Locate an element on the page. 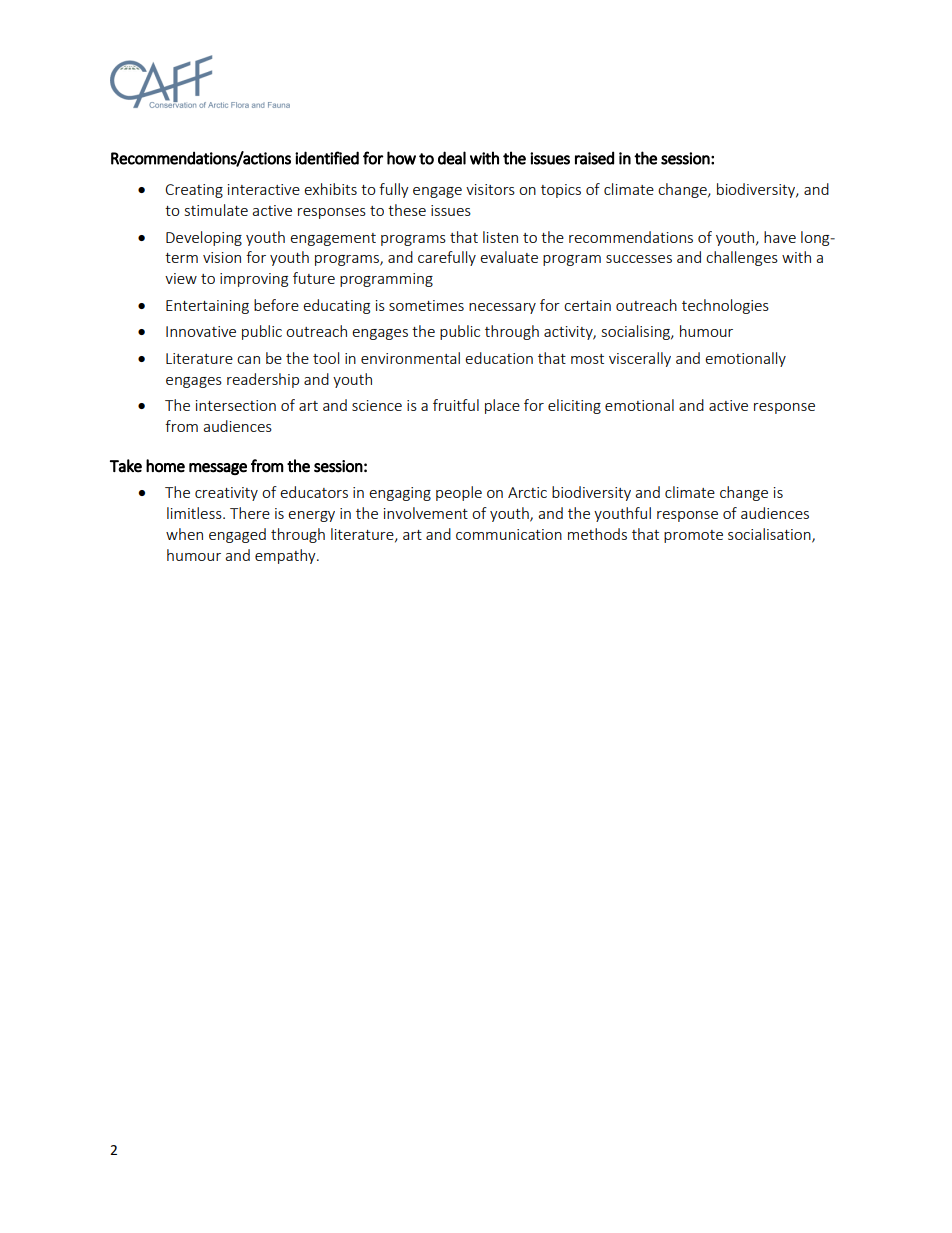 The width and height of the document is (952, 1233). eliciting is located at coordinates (574, 406).
